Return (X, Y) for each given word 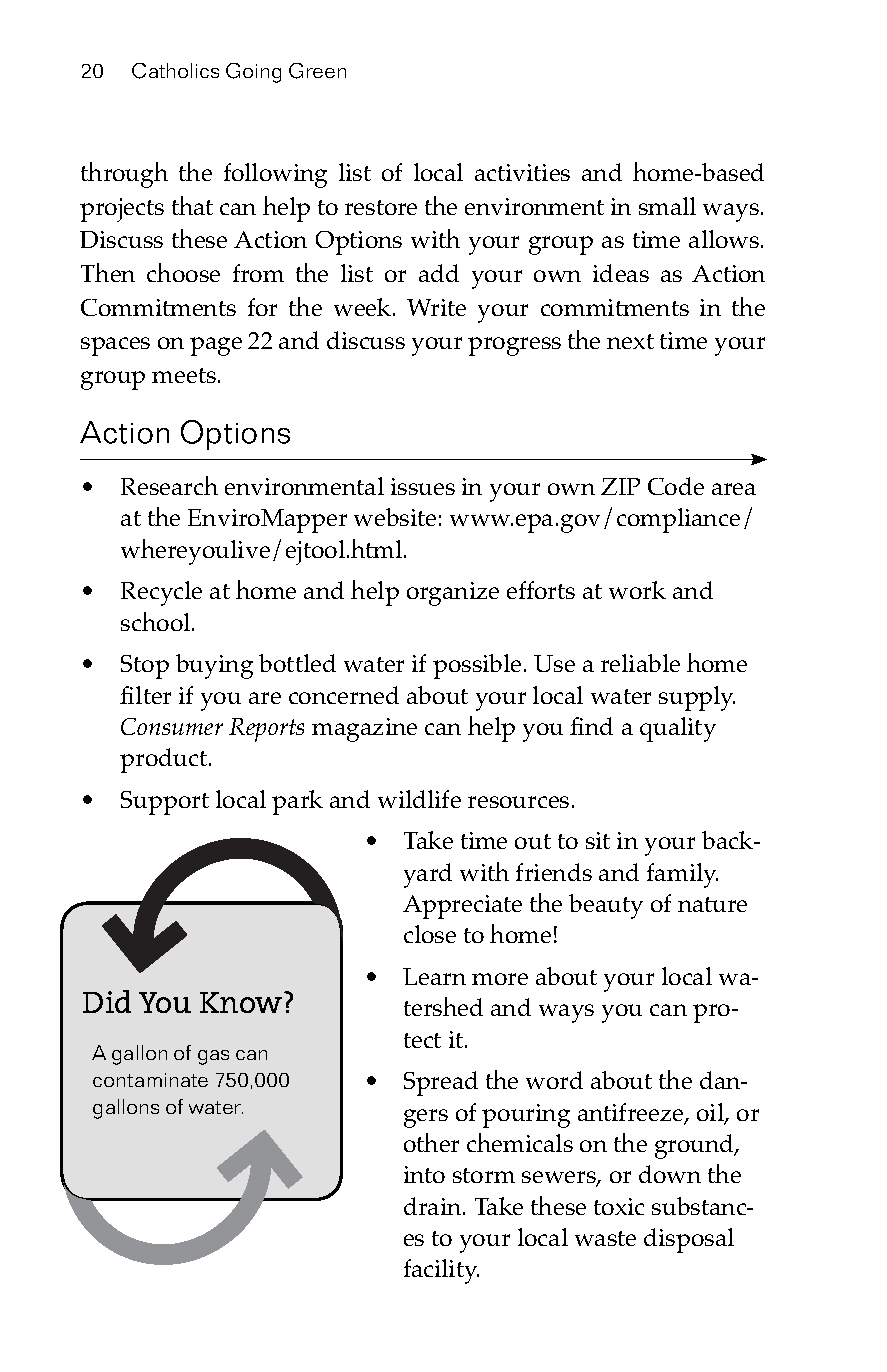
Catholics (175, 71)
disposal (689, 1240)
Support (165, 803)
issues (423, 486)
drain (434, 1206)
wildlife (419, 799)
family (682, 875)
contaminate (150, 1080)
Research (169, 485)
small (667, 206)
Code (676, 486)
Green (317, 71)
